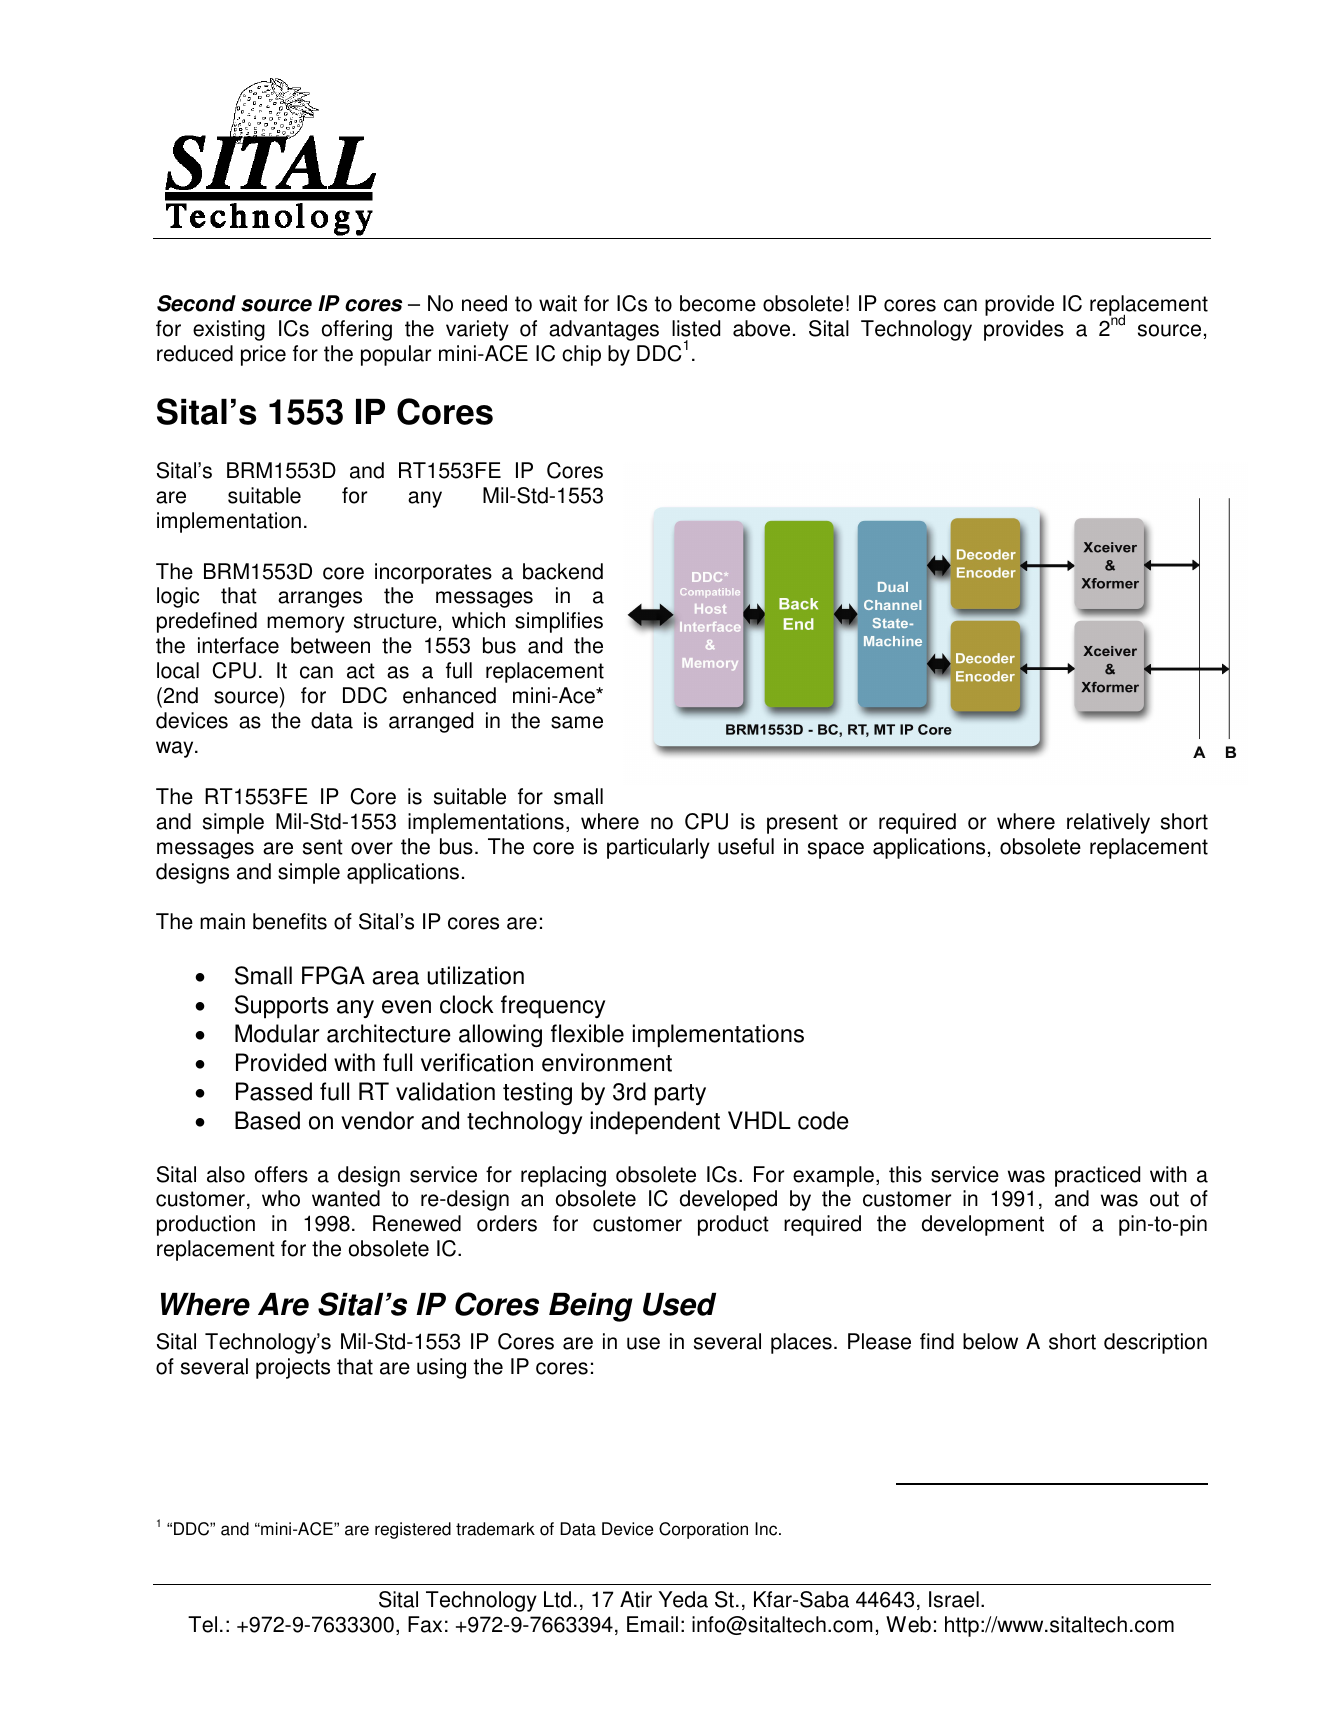  I want to click on price, so click(263, 355).
